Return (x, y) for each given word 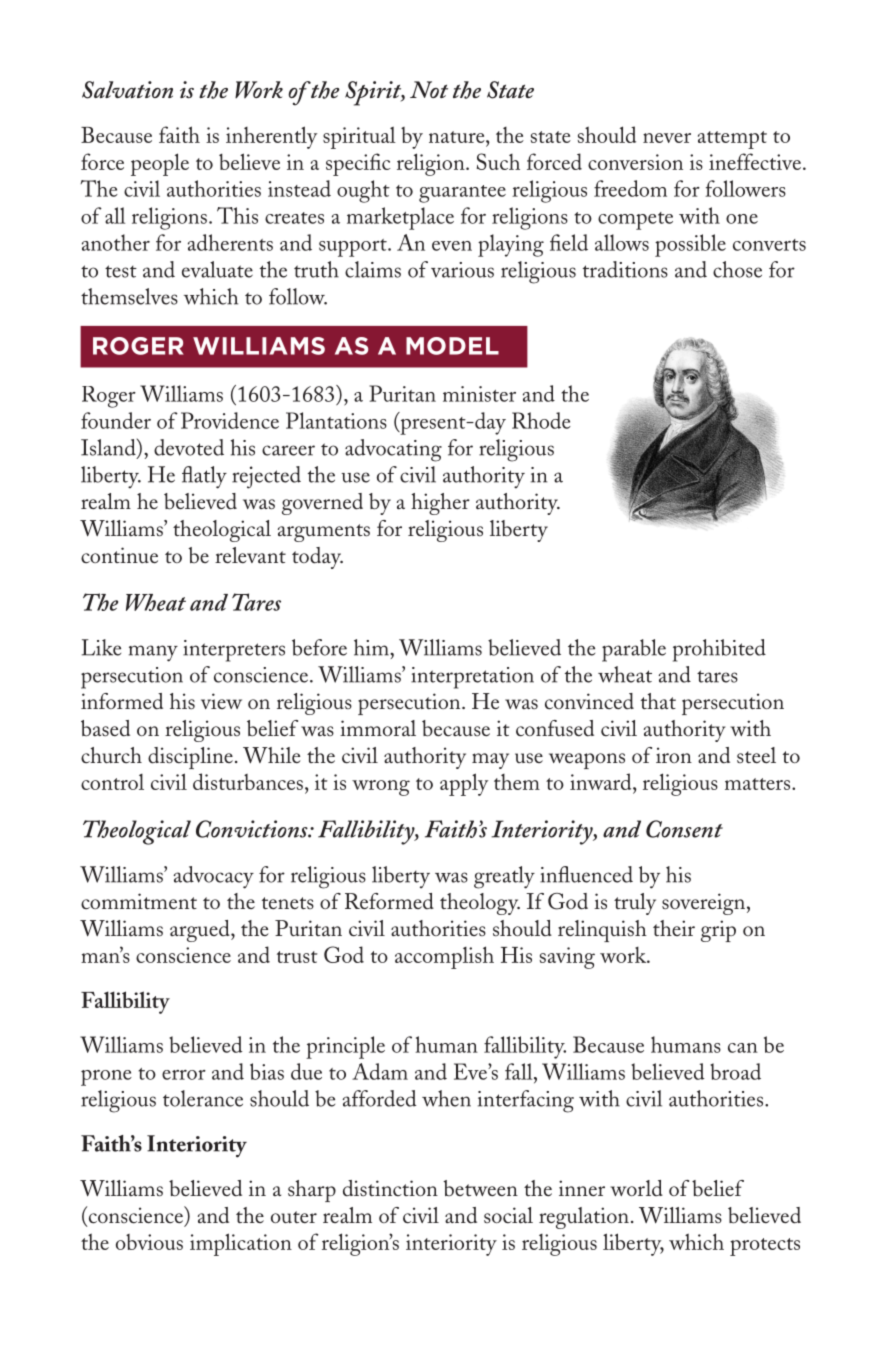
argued (201, 931)
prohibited (719, 650)
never (667, 138)
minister (479, 394)
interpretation (472, 678)
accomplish (444, 957)
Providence (230, 420)
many (153, 653)
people (160, 164)
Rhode (541, 420)
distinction (390, 1188)
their (674, 928)
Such (498, 161)
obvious (149, 1242)
